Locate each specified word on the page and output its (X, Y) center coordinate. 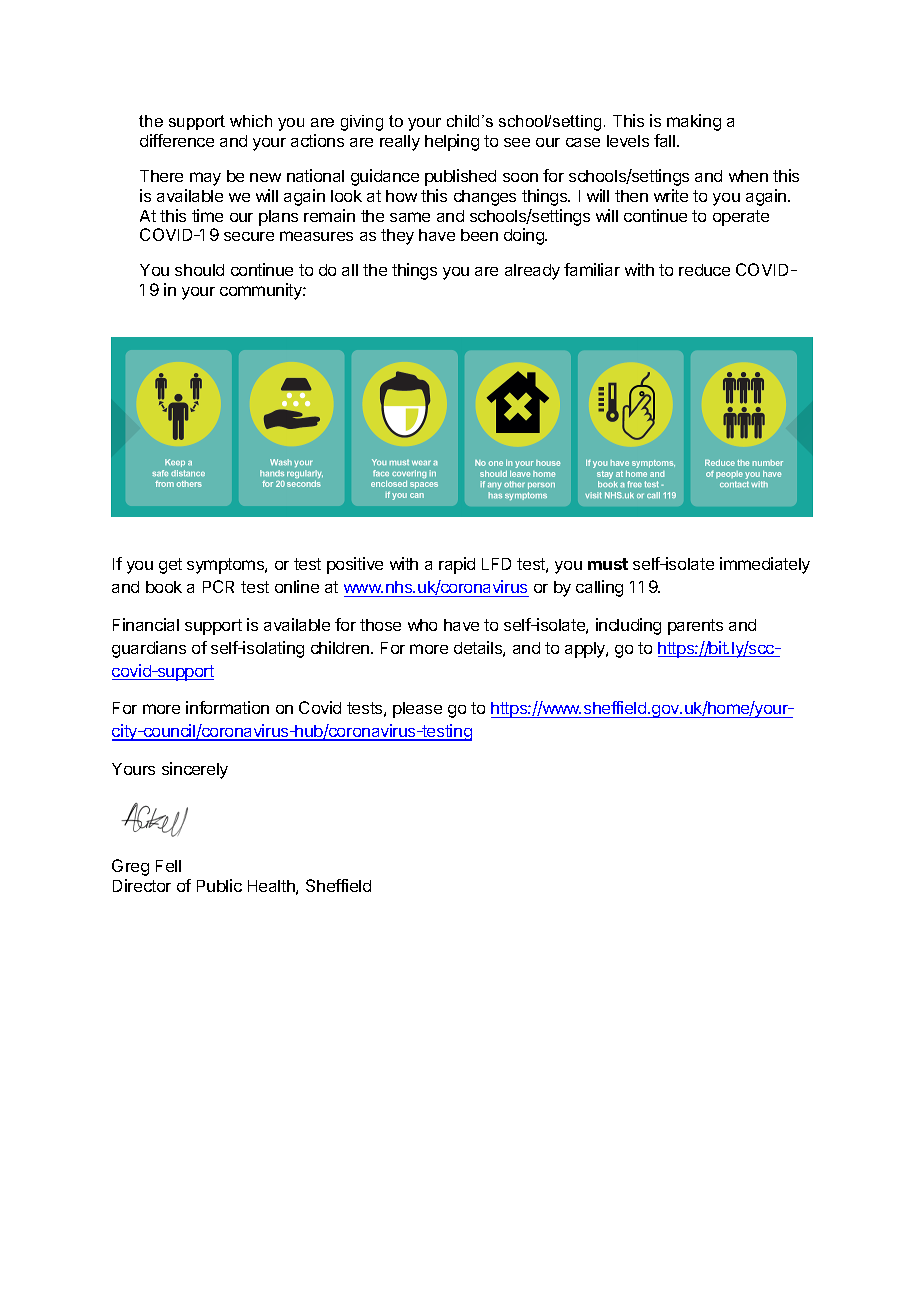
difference (177, 140)
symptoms (226, 566)
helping (452, 142)
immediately (765, 565)
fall (664, 140)
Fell (168, 866)
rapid (457, 565)
